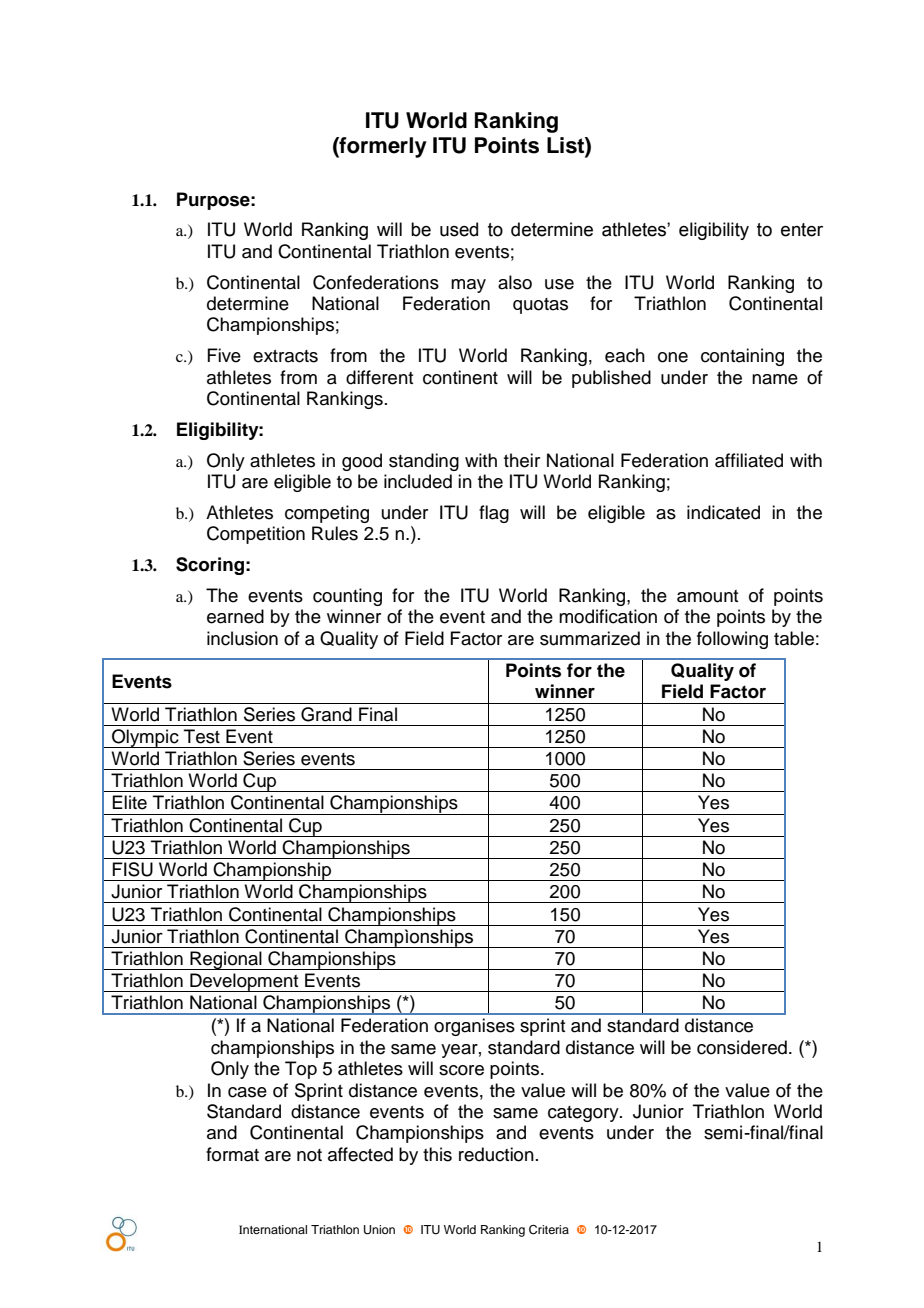  Describe the element at coordinates (742, 1047) in the screenshot. I see `considered` at that location.
